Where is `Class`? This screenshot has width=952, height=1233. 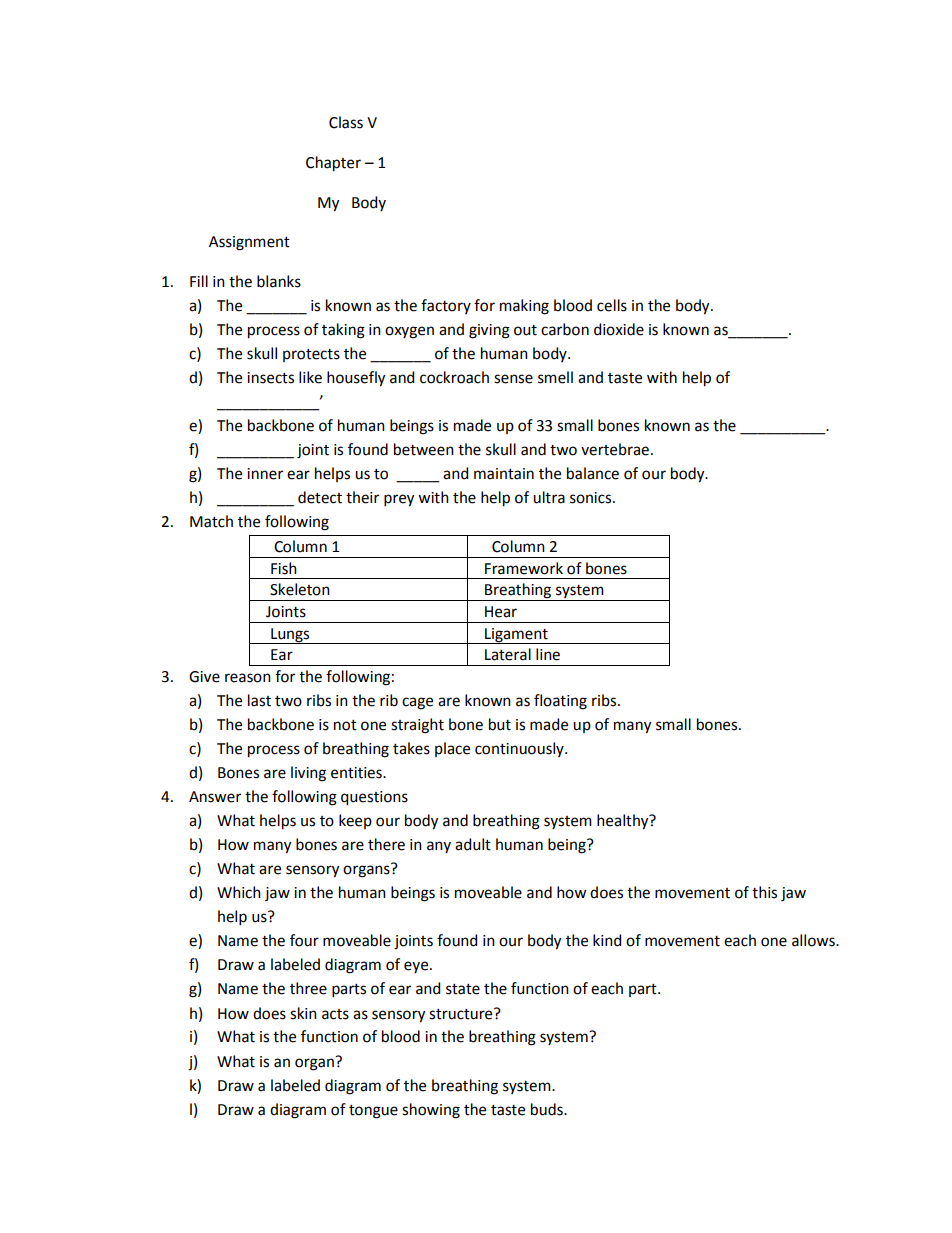
Class is located at coordinates (346, 122).
